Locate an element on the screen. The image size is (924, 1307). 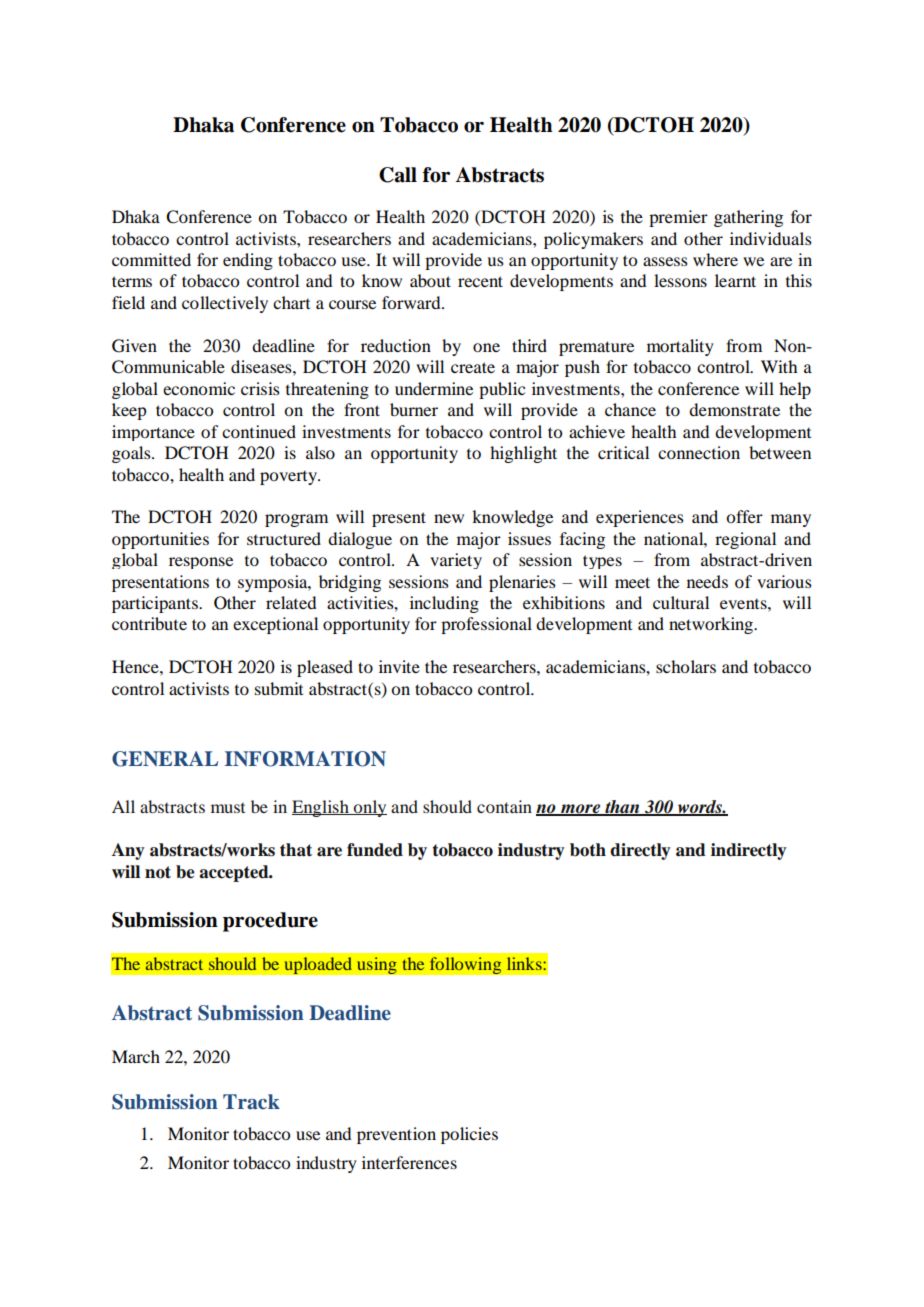
both is located at coordinates (588, 850).
